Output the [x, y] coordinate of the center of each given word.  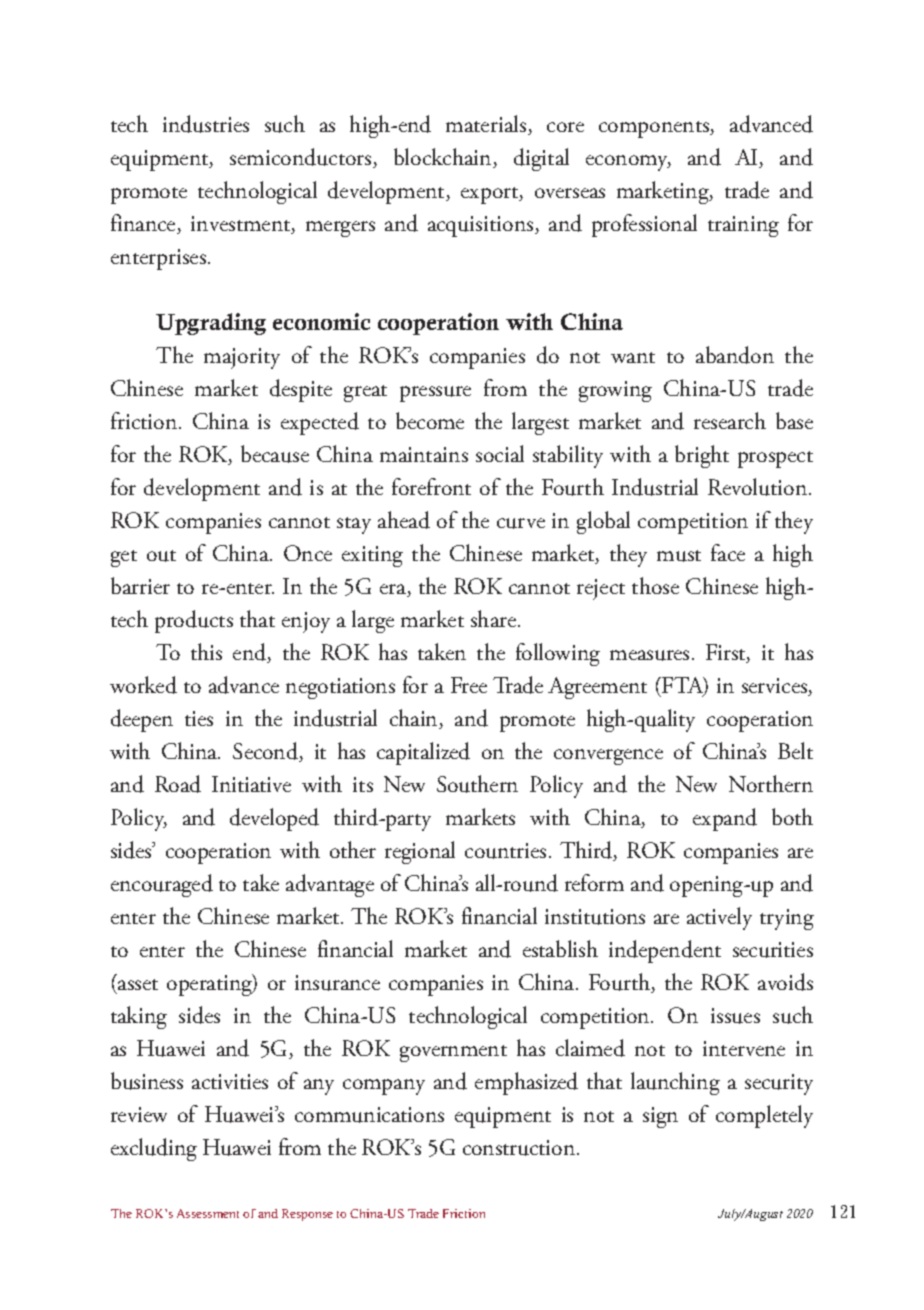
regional [420, 852]
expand [725, 819]
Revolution [759, 487]
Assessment [208, 1213]
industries [206, 124]
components [655, 129]
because [275, 454]
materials [487, 125]
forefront [431, 486]
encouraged [162, 885]
